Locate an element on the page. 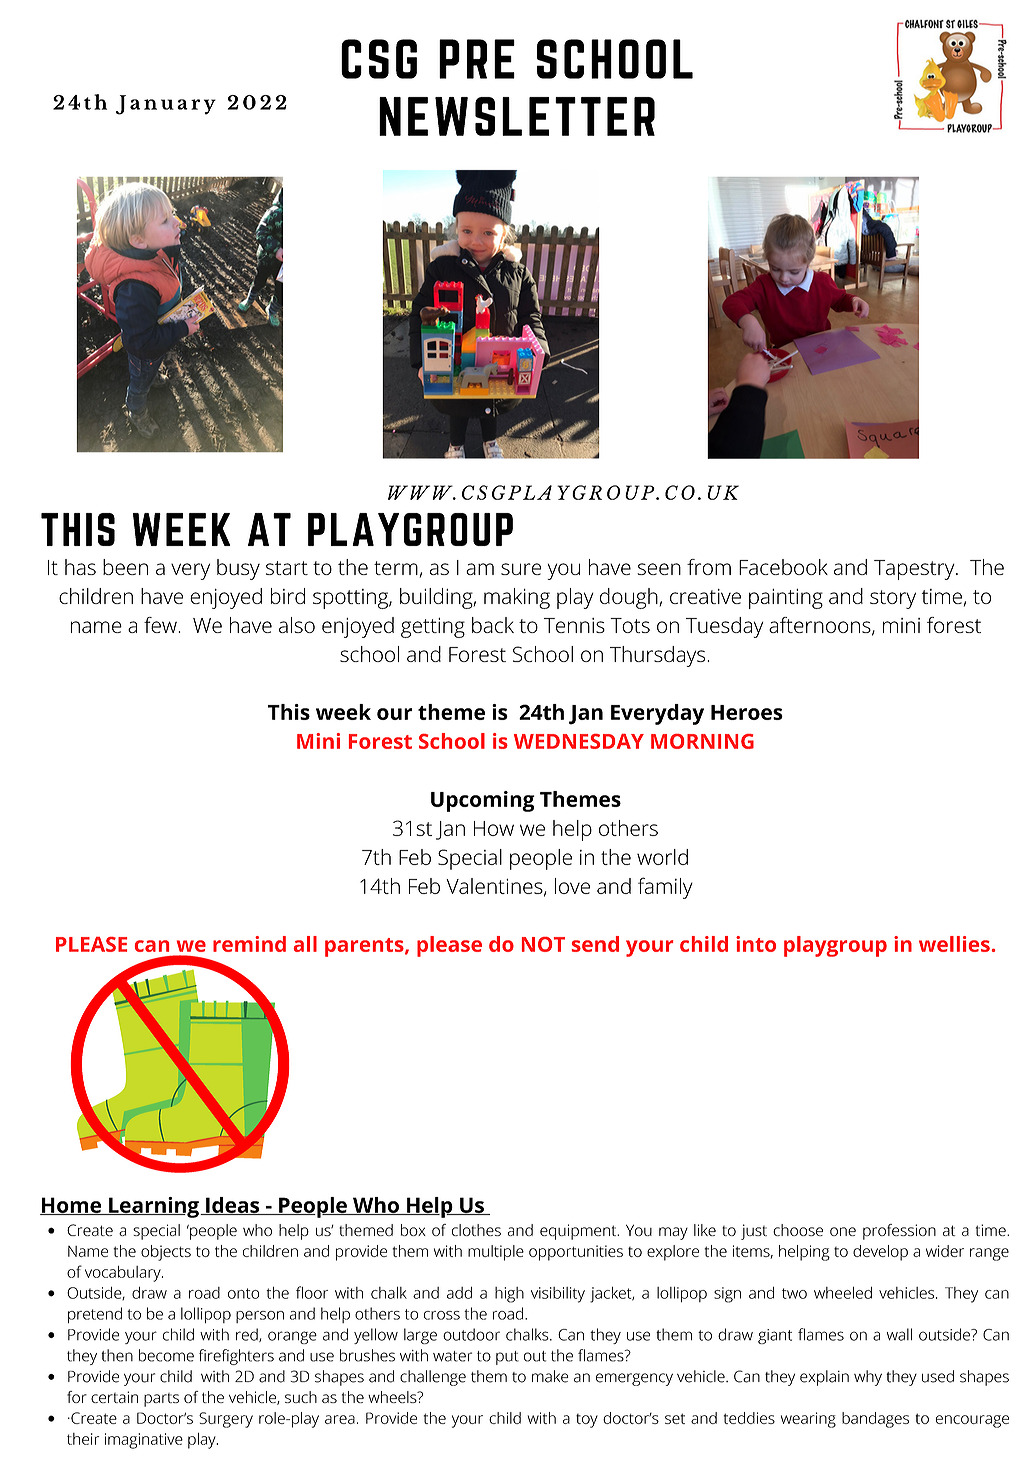 The width and height of the document is (1035, 1464). bandages is located at coordinates (875, 1420).
